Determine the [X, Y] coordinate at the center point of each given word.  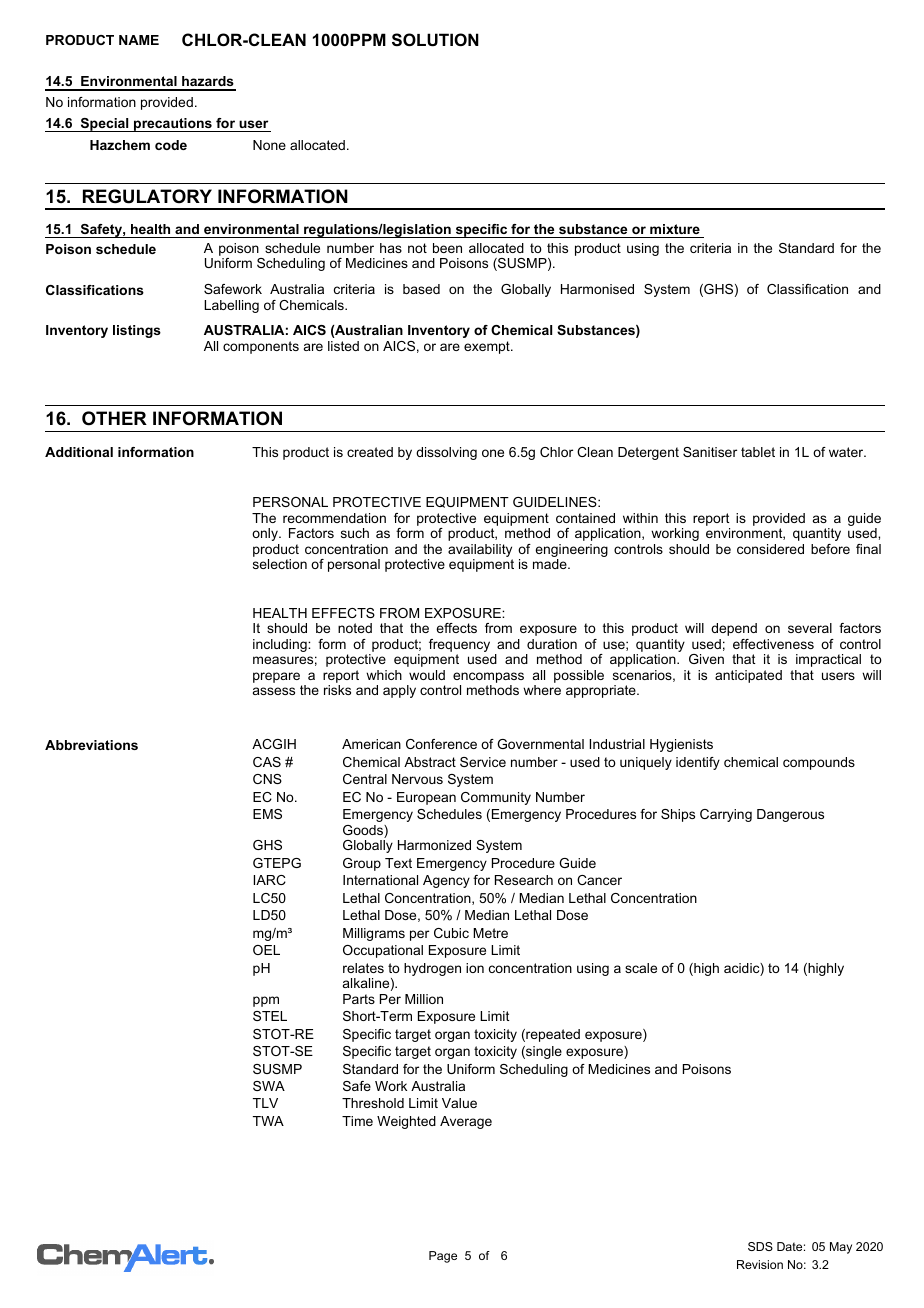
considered [770, 549]
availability [480, 552]
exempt [488, 347]
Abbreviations [91, 745]
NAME [139, 40]
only [266, 534]
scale [641, 968]
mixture [675, 229]
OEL [266, 950]
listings [137, 331]
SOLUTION [435, 40]
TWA [268, 1121]
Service [483, 762]
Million [424, 999]
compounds [819, 763]
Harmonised [597, 289]
